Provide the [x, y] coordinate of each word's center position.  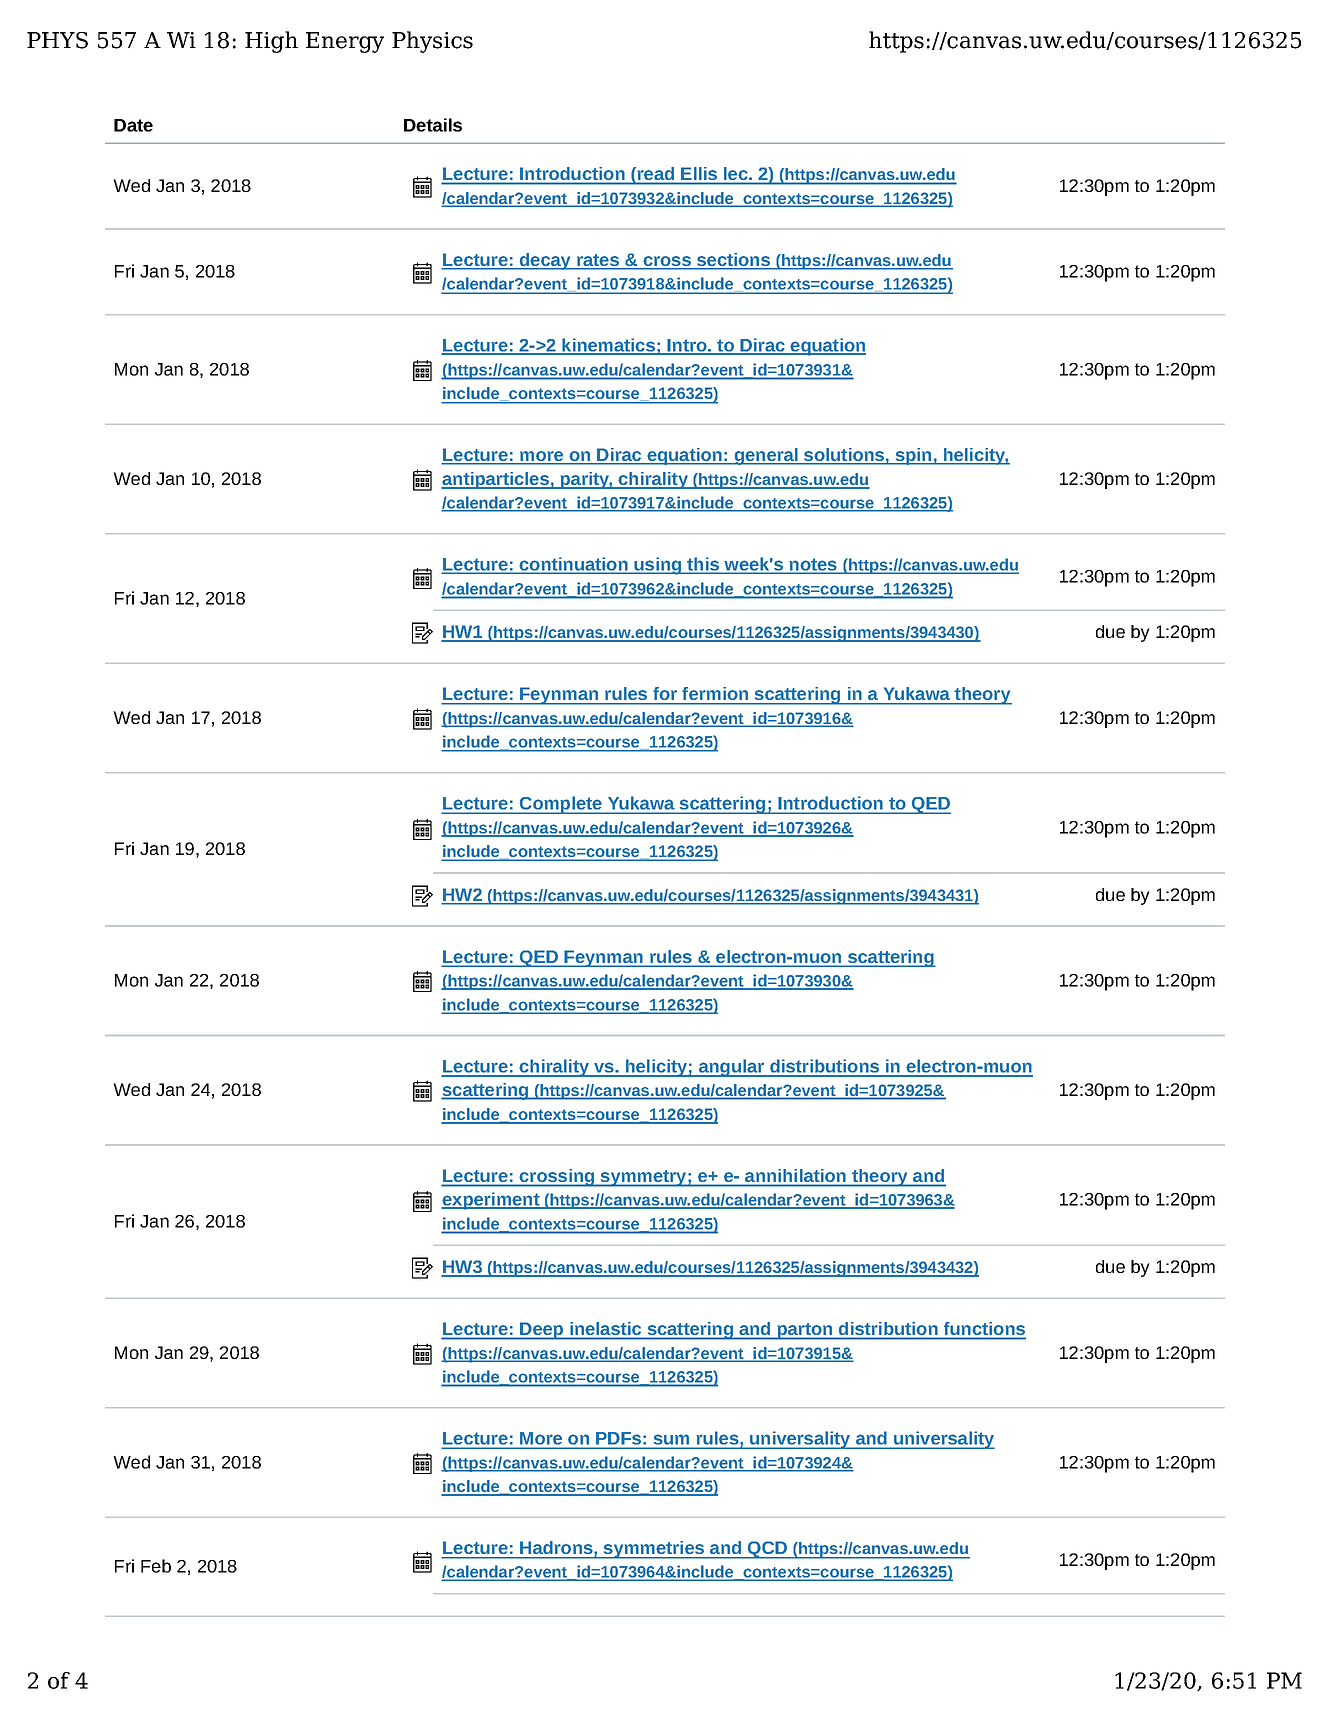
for [665, 693]
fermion [715, 693]
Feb [156, 1566]
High [271, 42]
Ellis [699, 173]
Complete [561, 805]
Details [433, 125]
